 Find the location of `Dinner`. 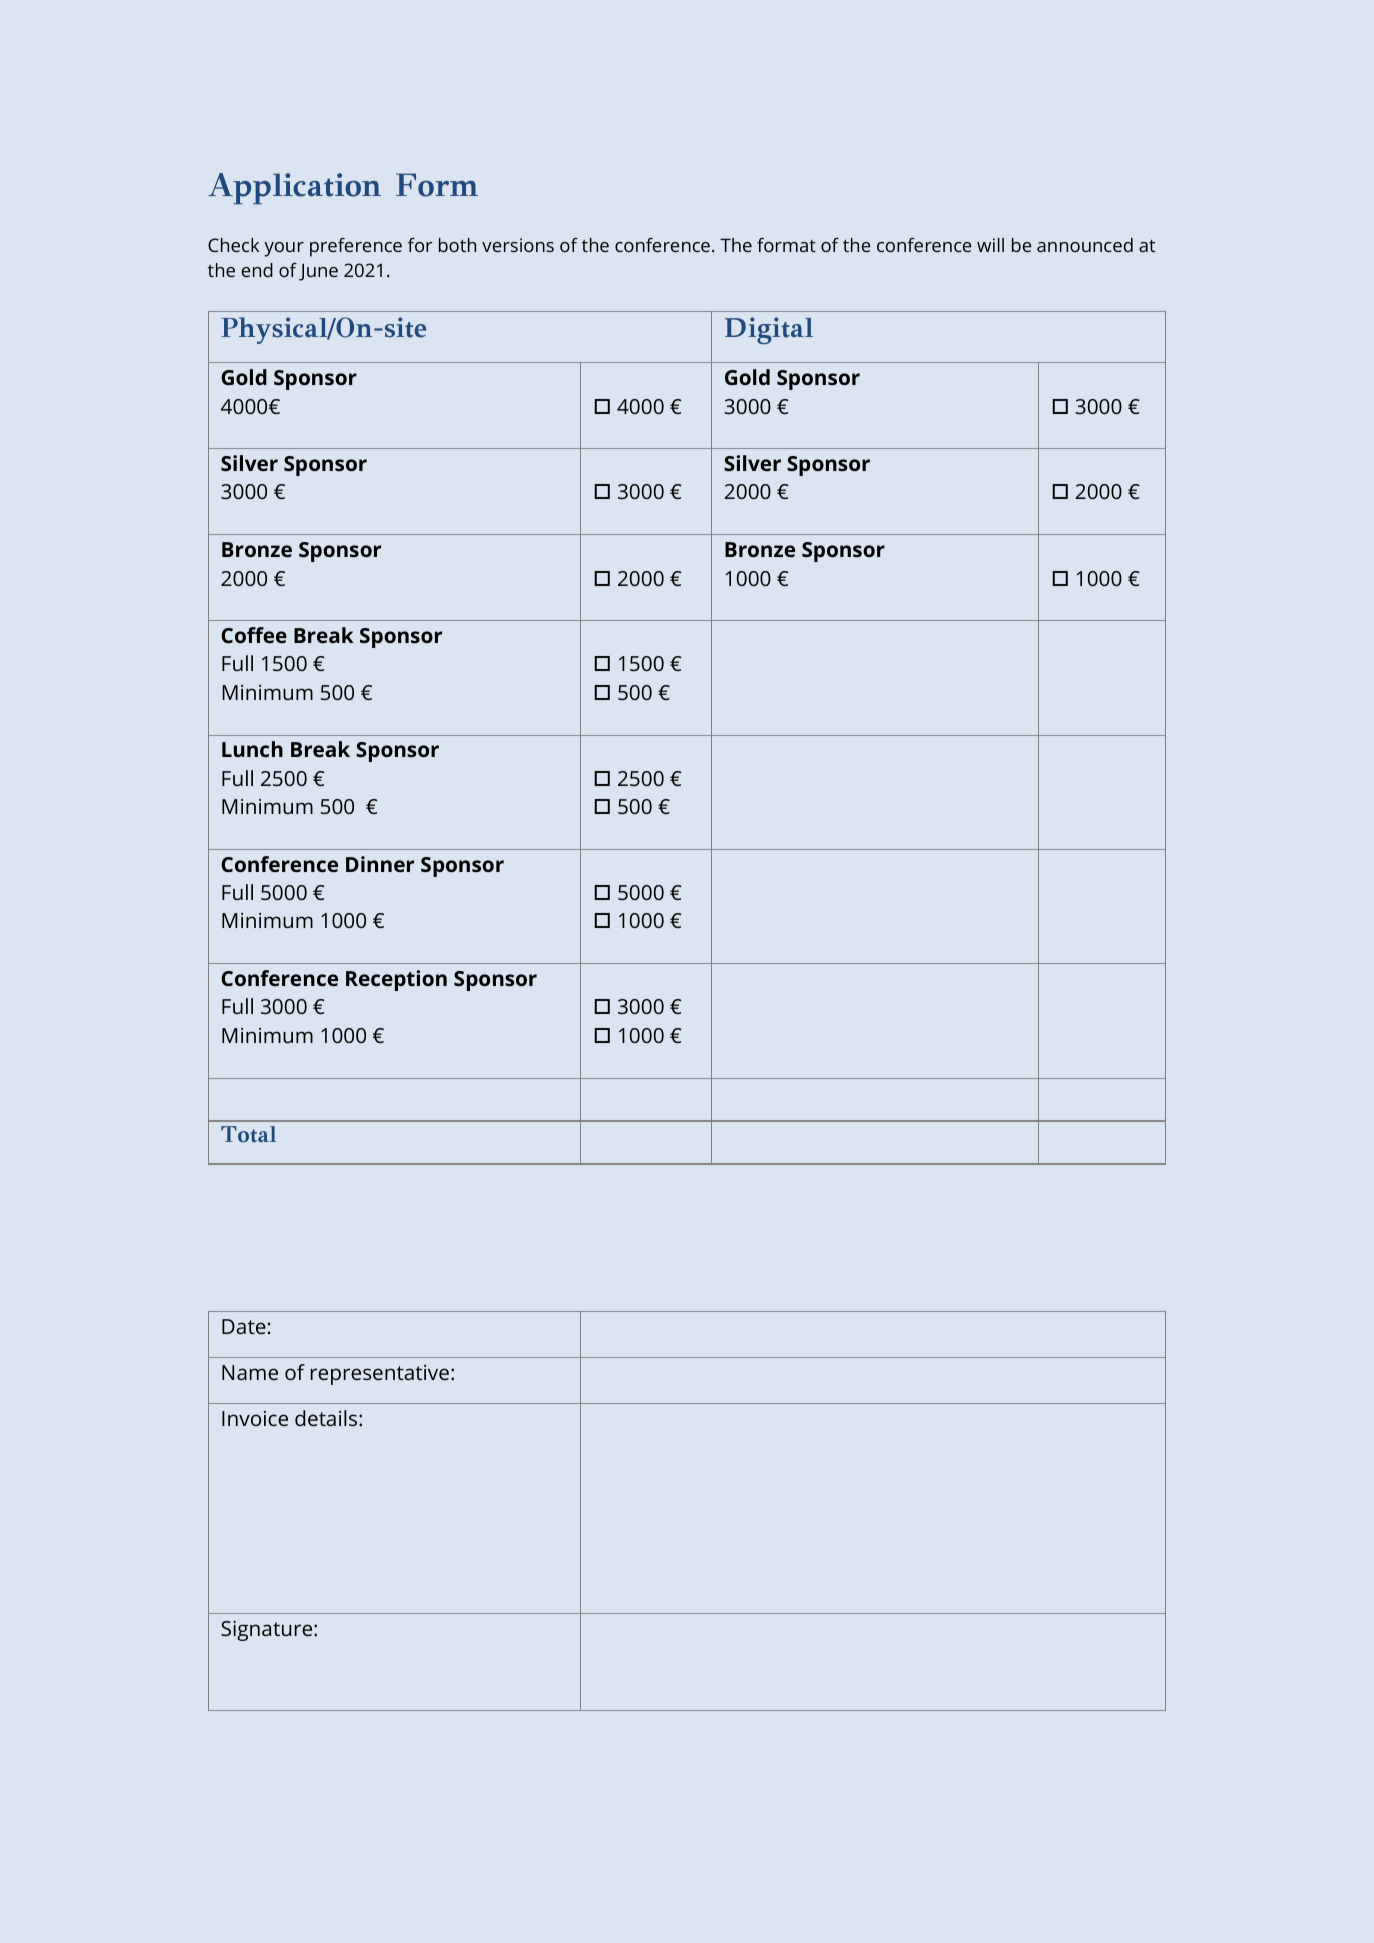

Dinner is located at coordinates (380, 864).
